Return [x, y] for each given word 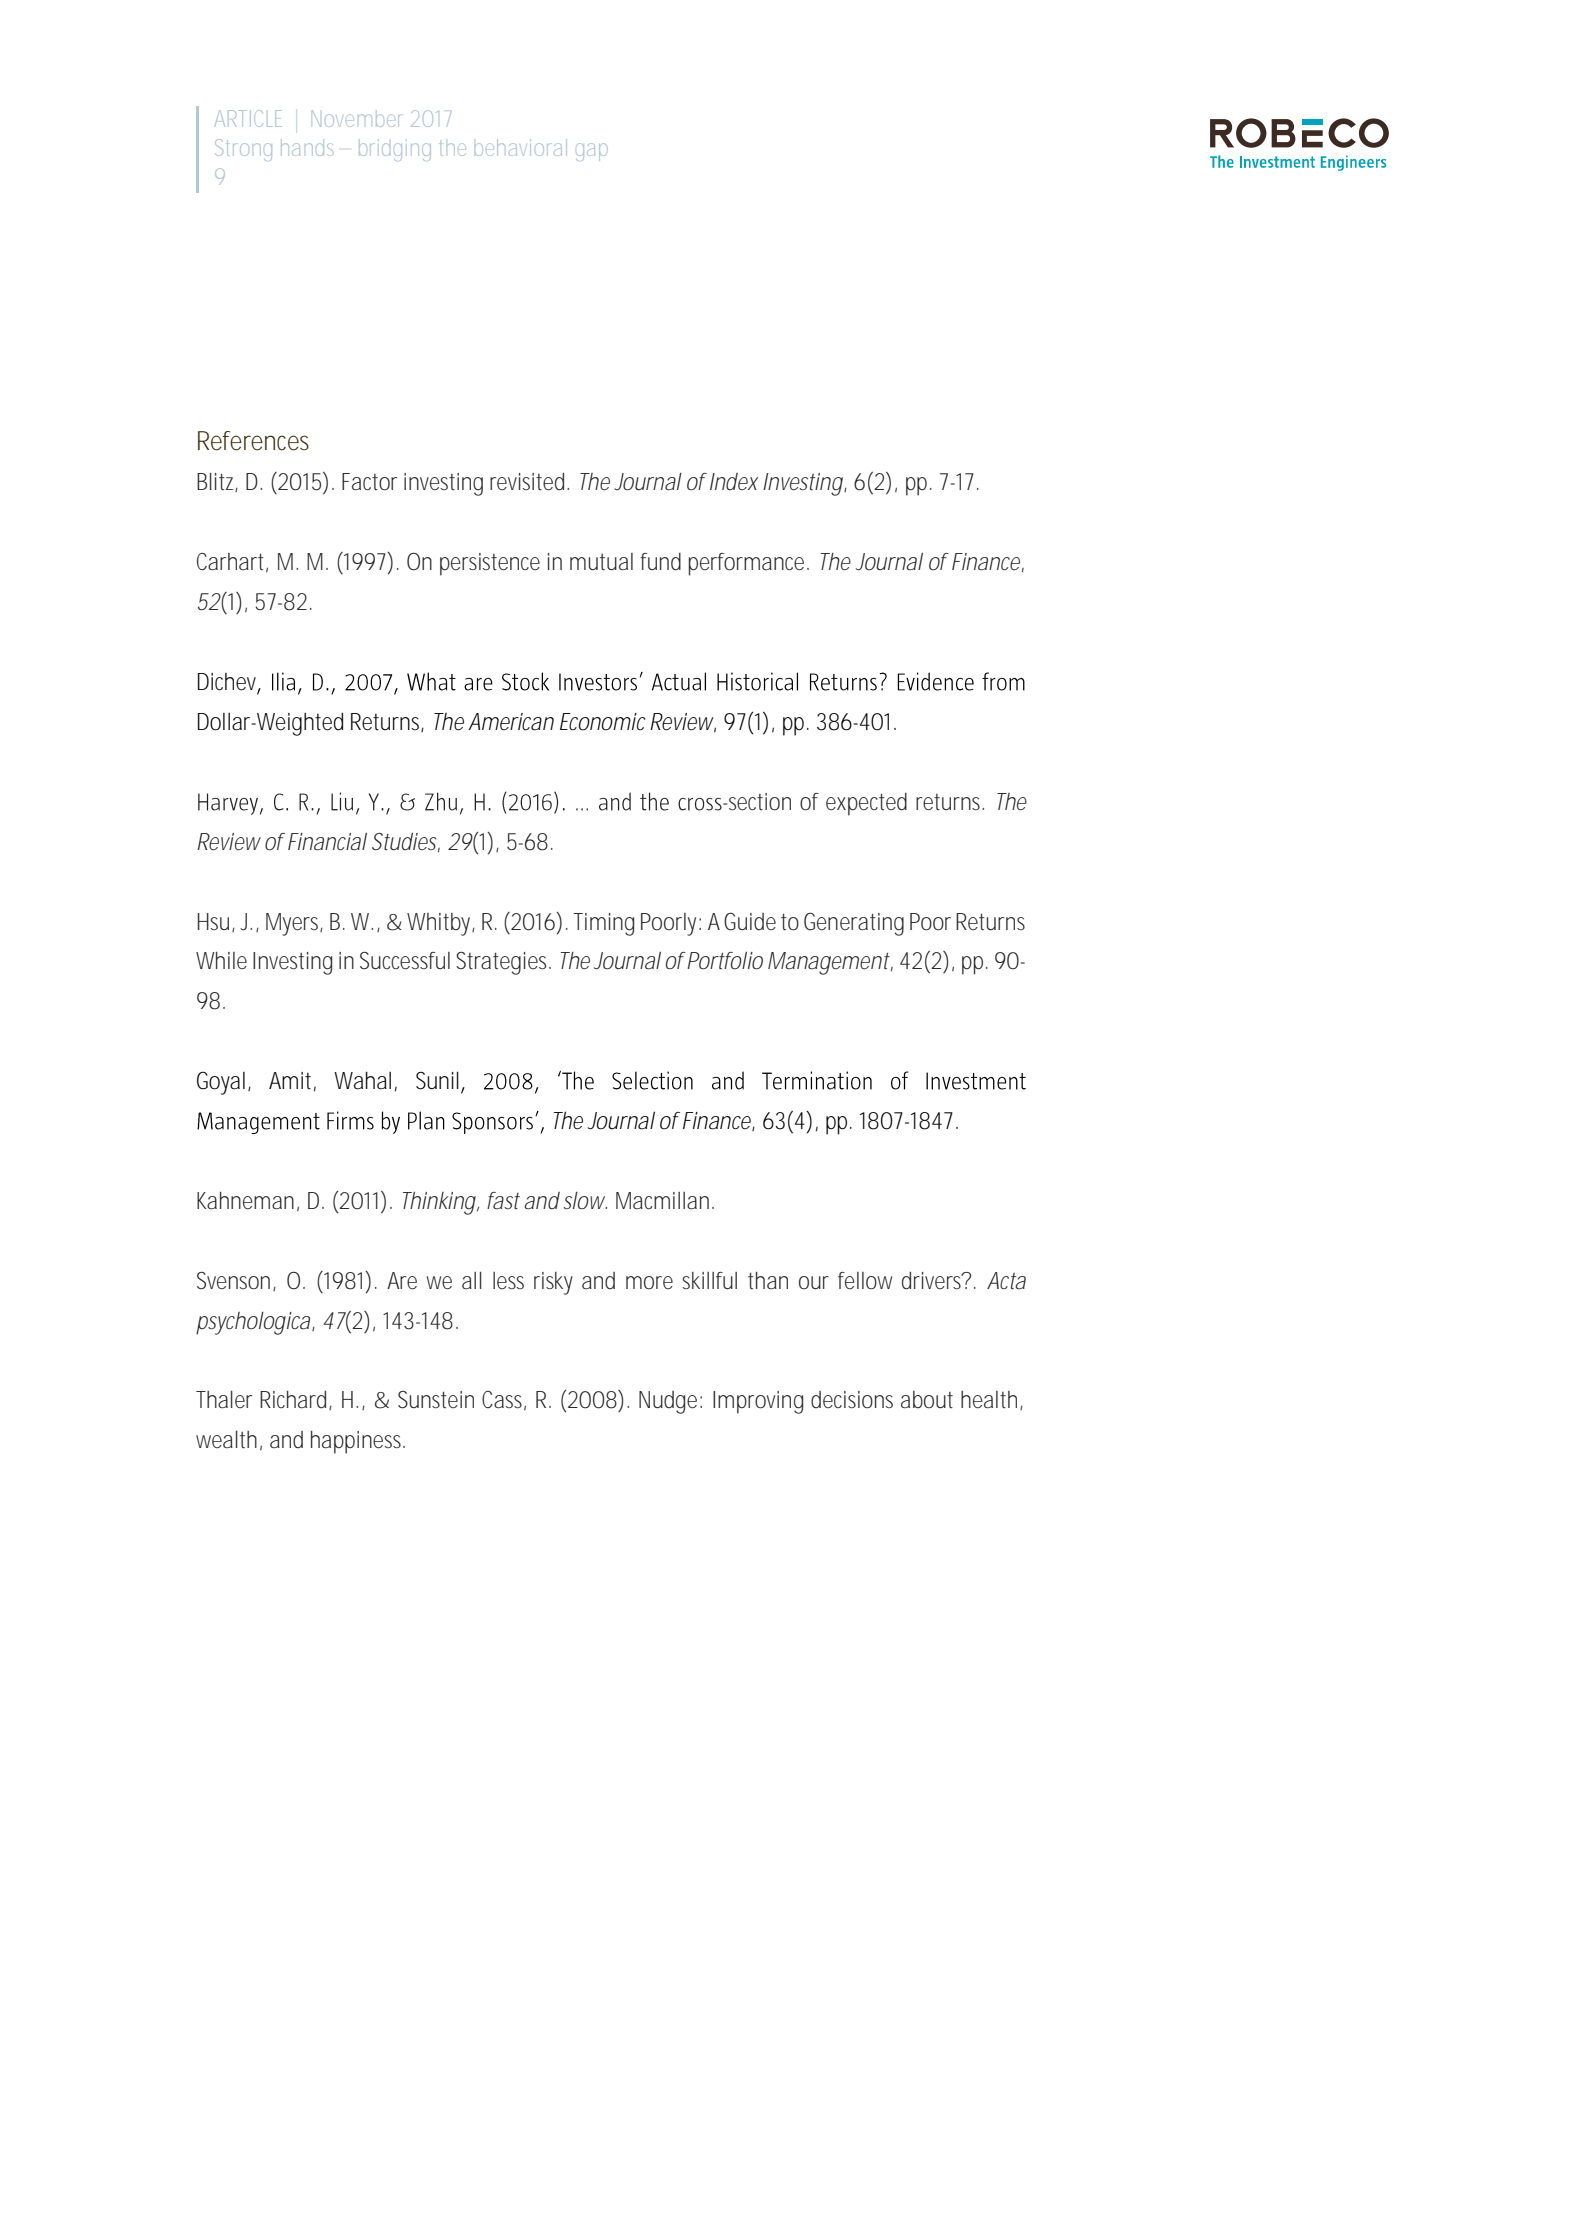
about [927, 1400]
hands [307, 149]
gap [591, 152]
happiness [358, 1442]
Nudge [670, 1402]
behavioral [521, 147]
